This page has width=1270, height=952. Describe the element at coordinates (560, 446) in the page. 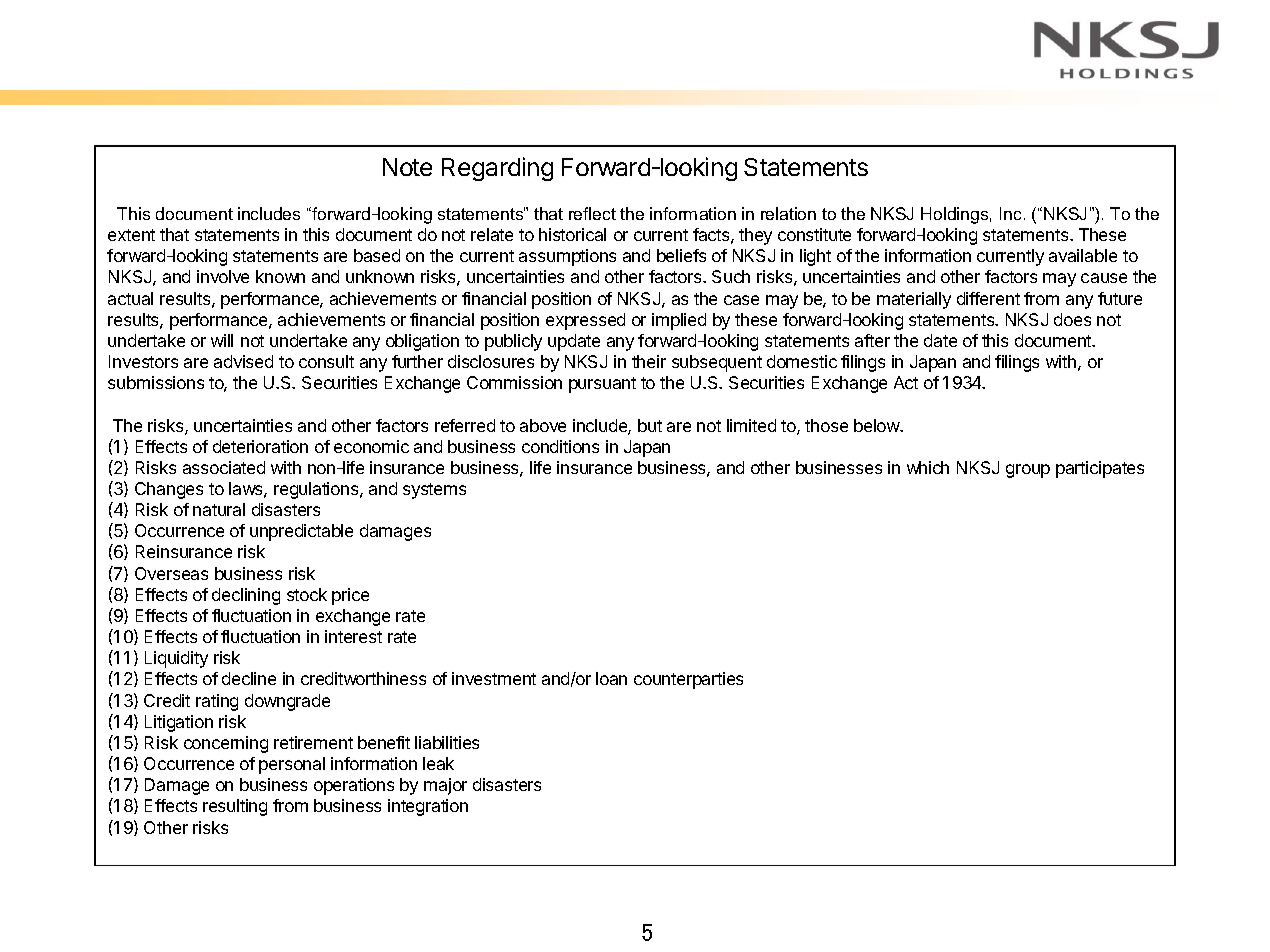

I see `conditions` at that location.
